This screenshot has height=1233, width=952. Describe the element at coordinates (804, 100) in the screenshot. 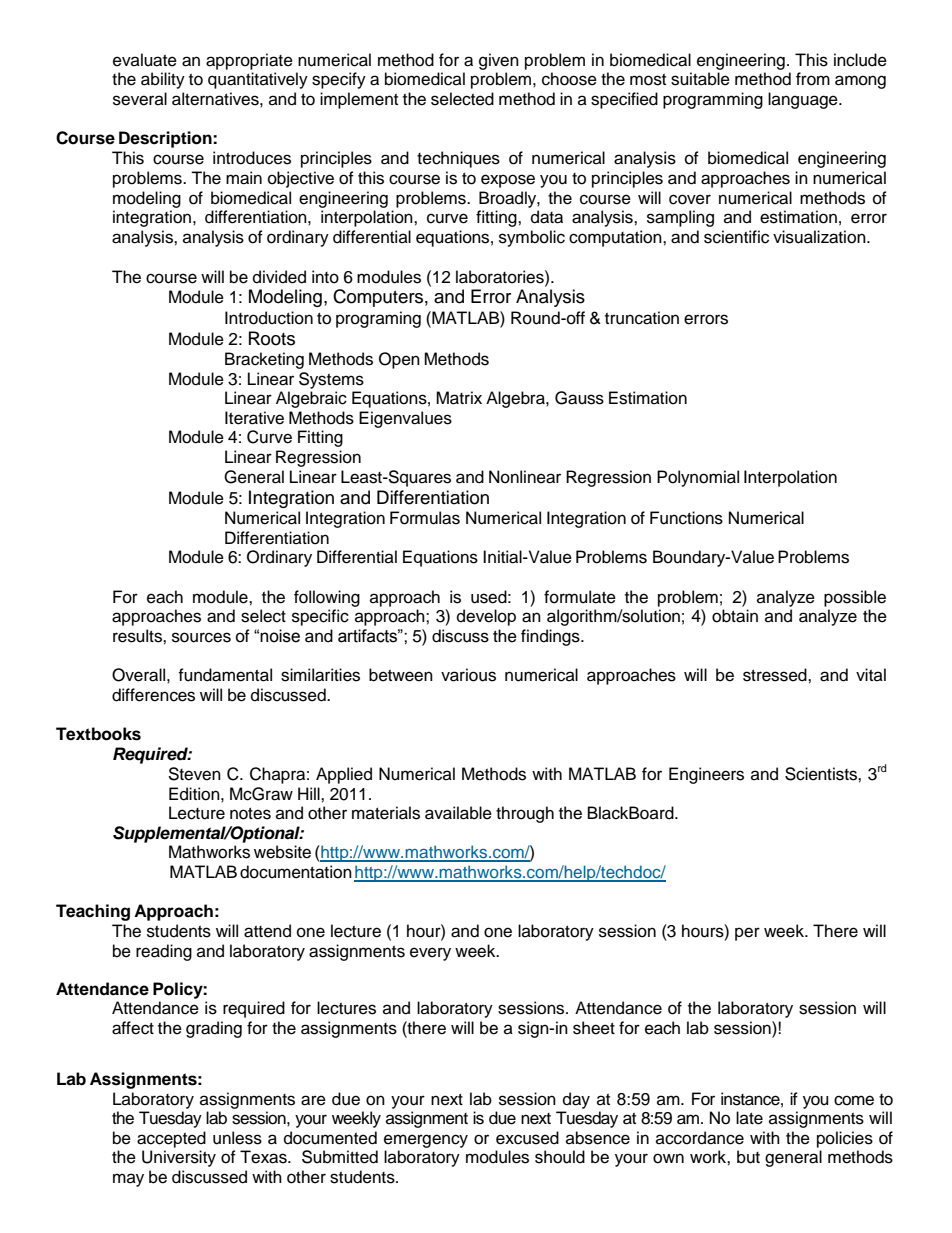

I see `language` at that location.
